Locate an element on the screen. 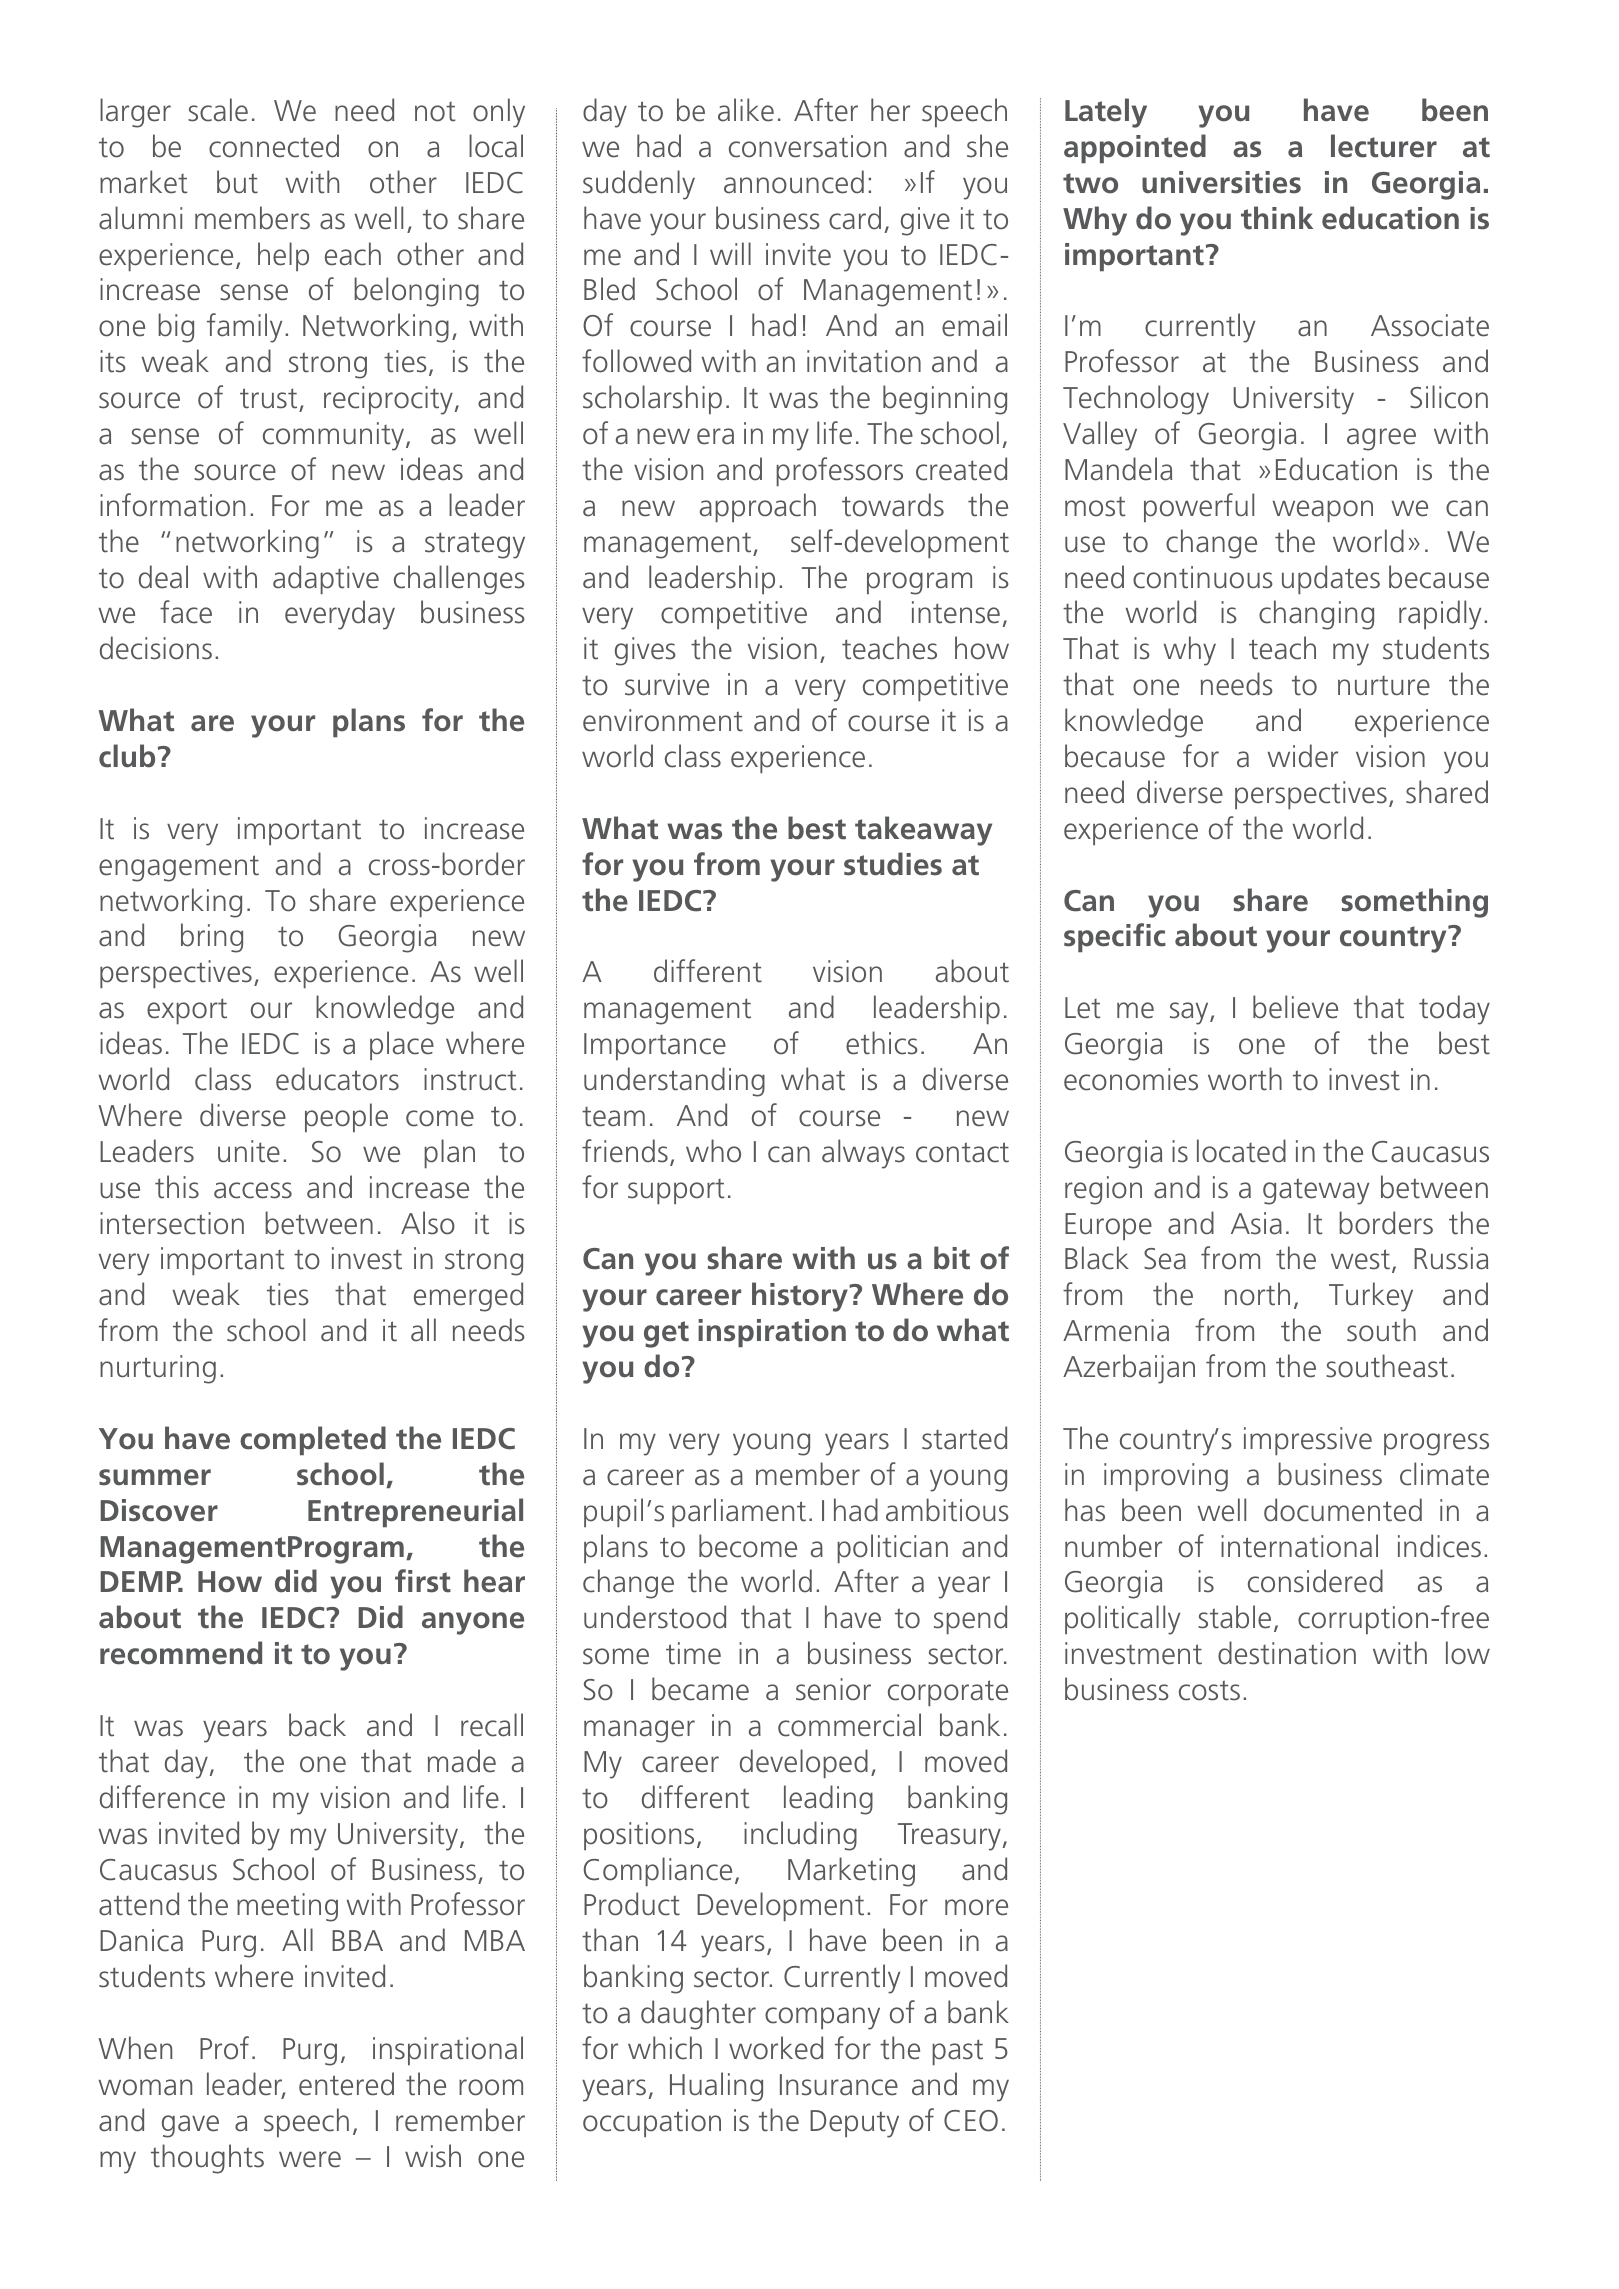  unite is located at coordinates (249, 1151).
